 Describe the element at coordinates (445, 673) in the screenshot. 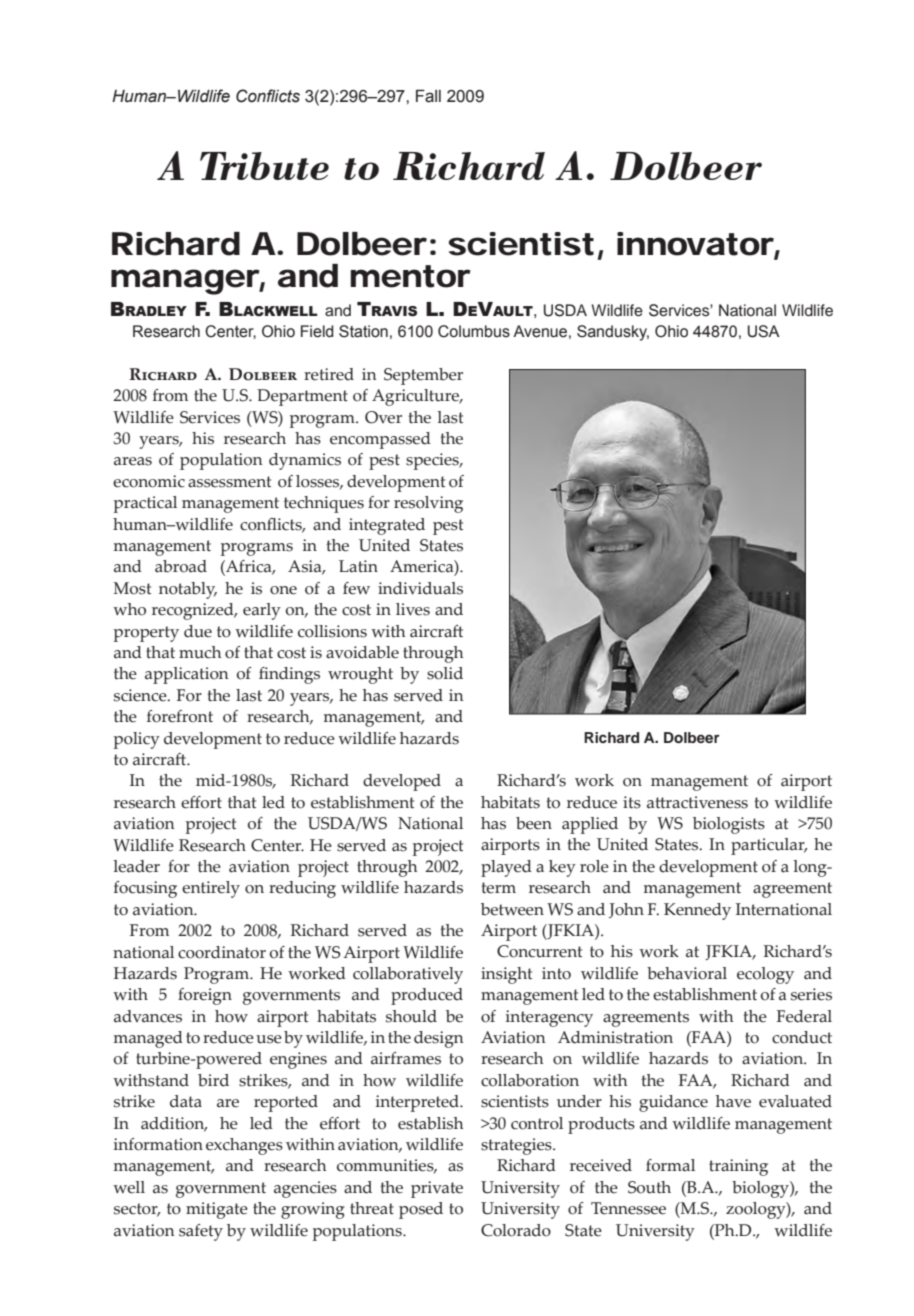

I see `solid` at that location.
